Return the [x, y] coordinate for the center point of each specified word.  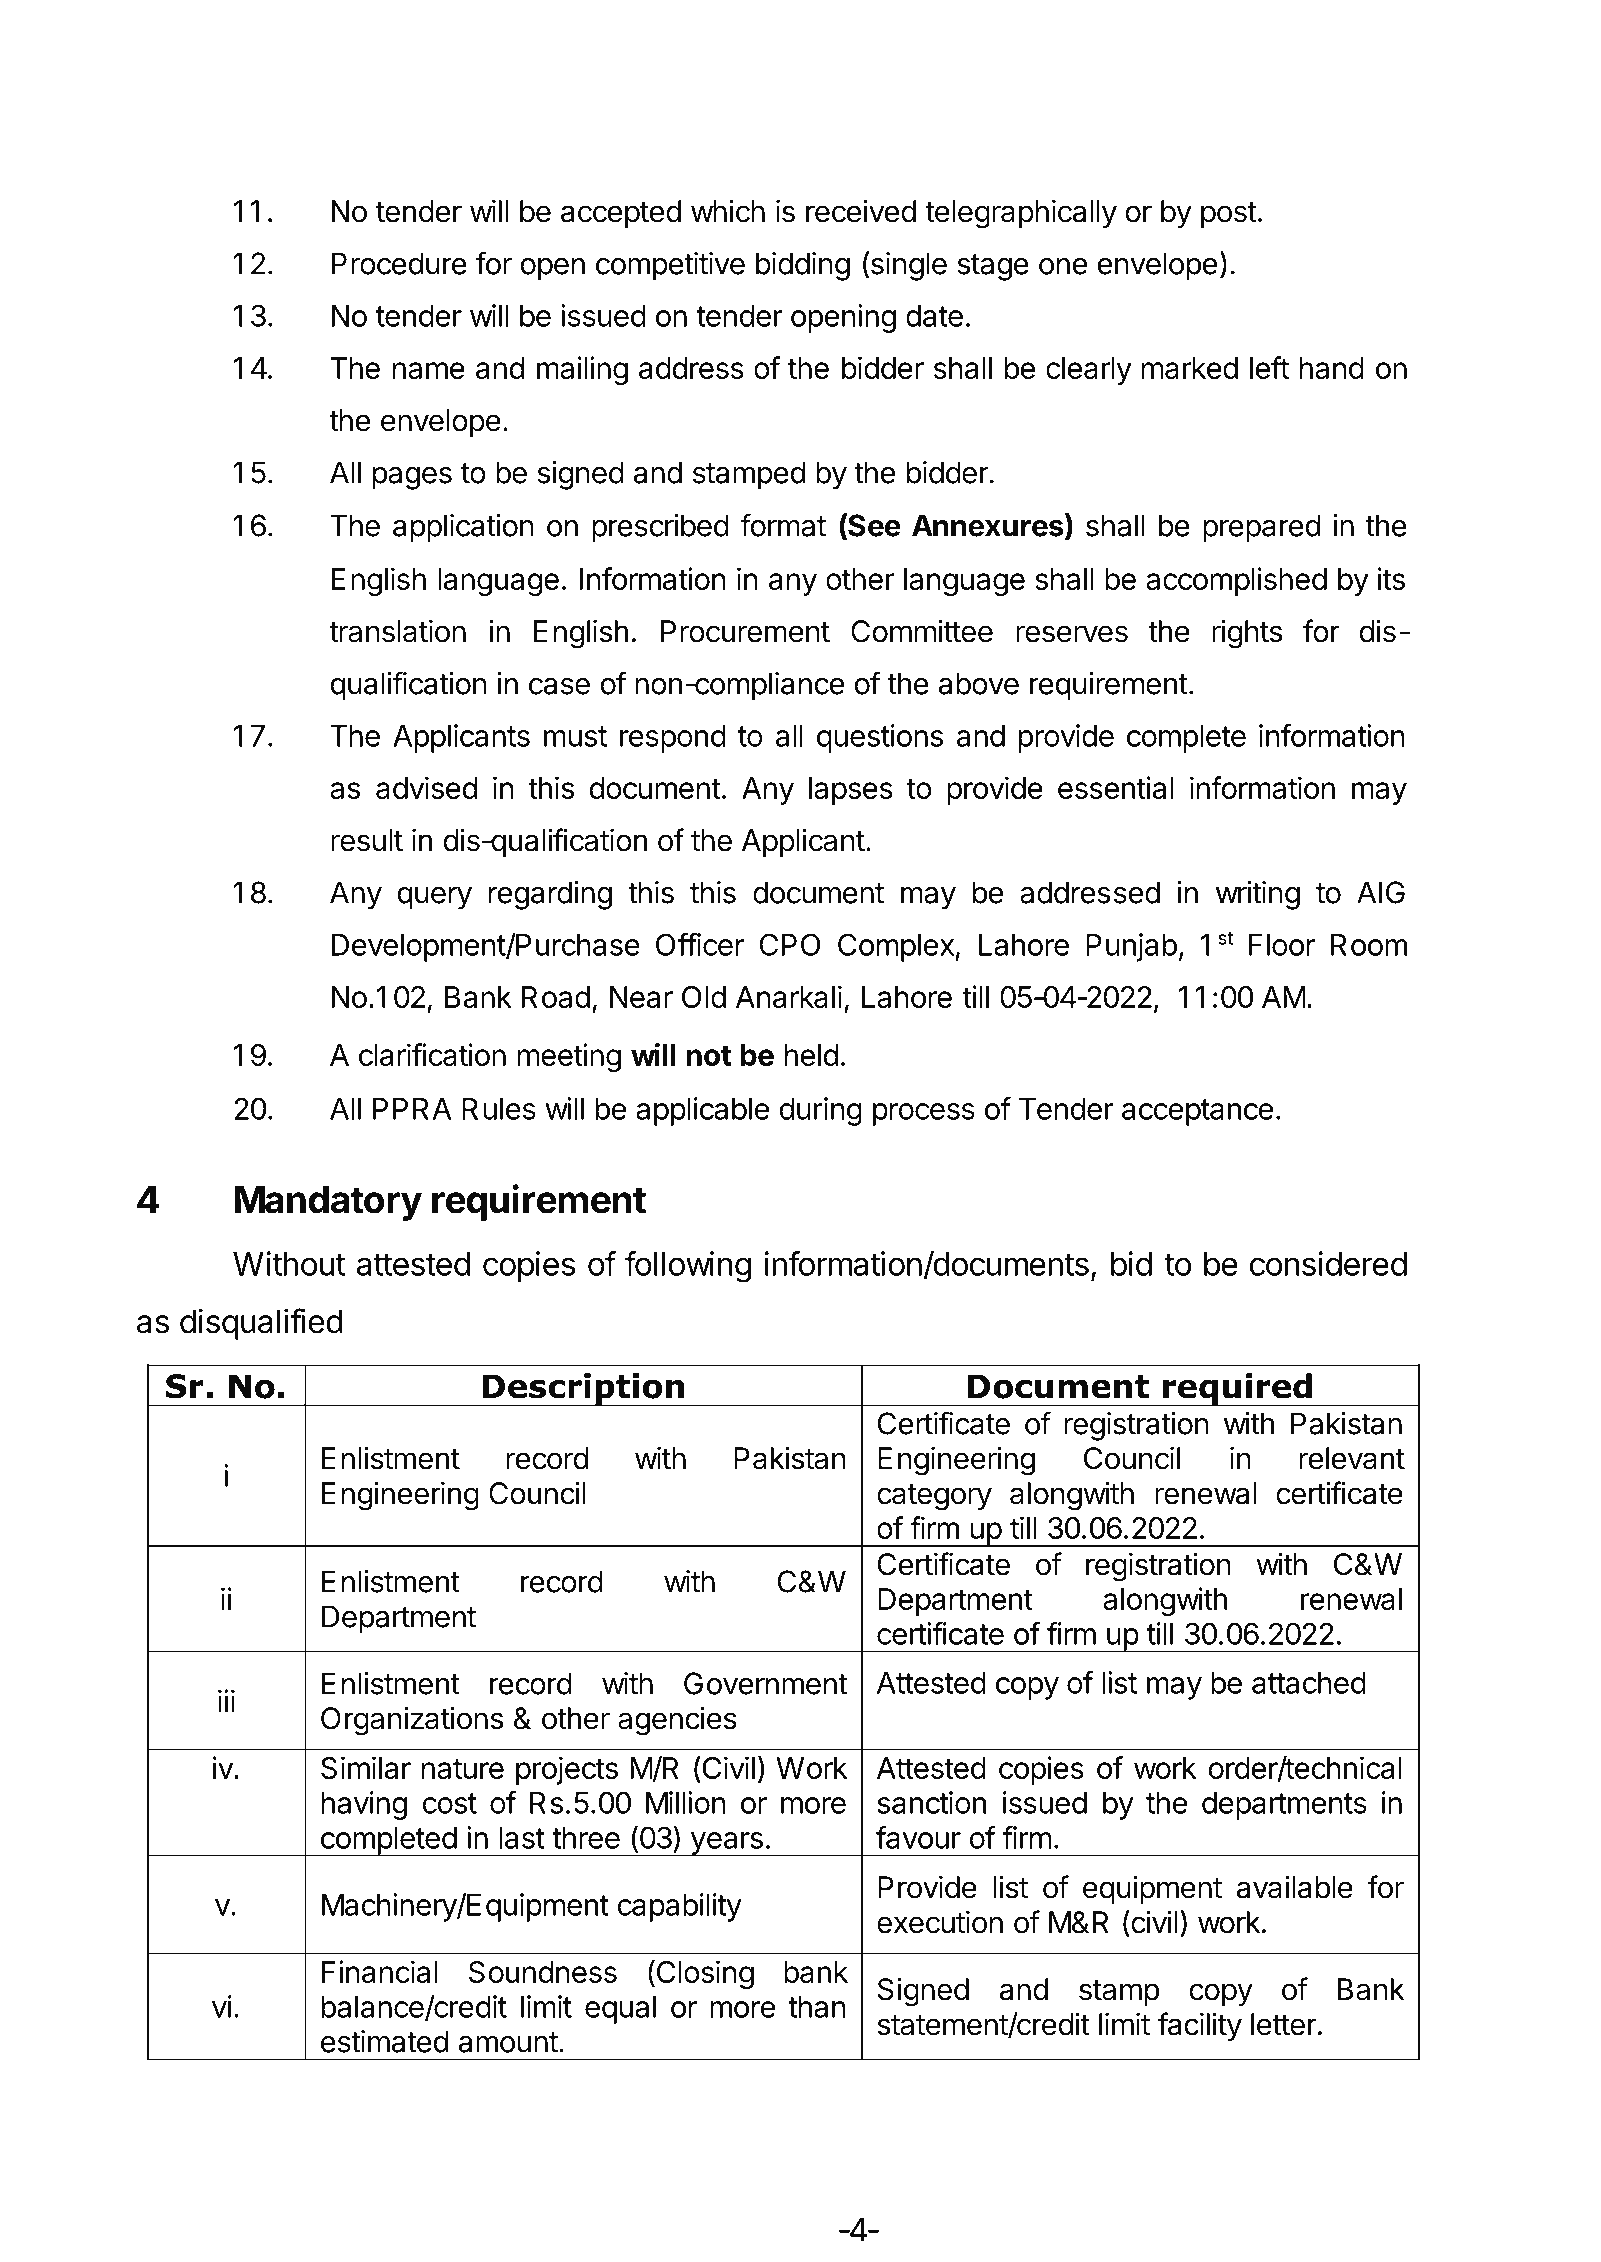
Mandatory [328, 1203]
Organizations [412, 1721]
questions [880, 738]
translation [397, 631]
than [817, 2007]
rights [1247, 634]
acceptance [1197, 1112]
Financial [379, 1971]
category [934, 1497]
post [1229, 215]
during [820, 1111]
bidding [803, 266]
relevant [1352, 1458]
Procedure [399, 263]
